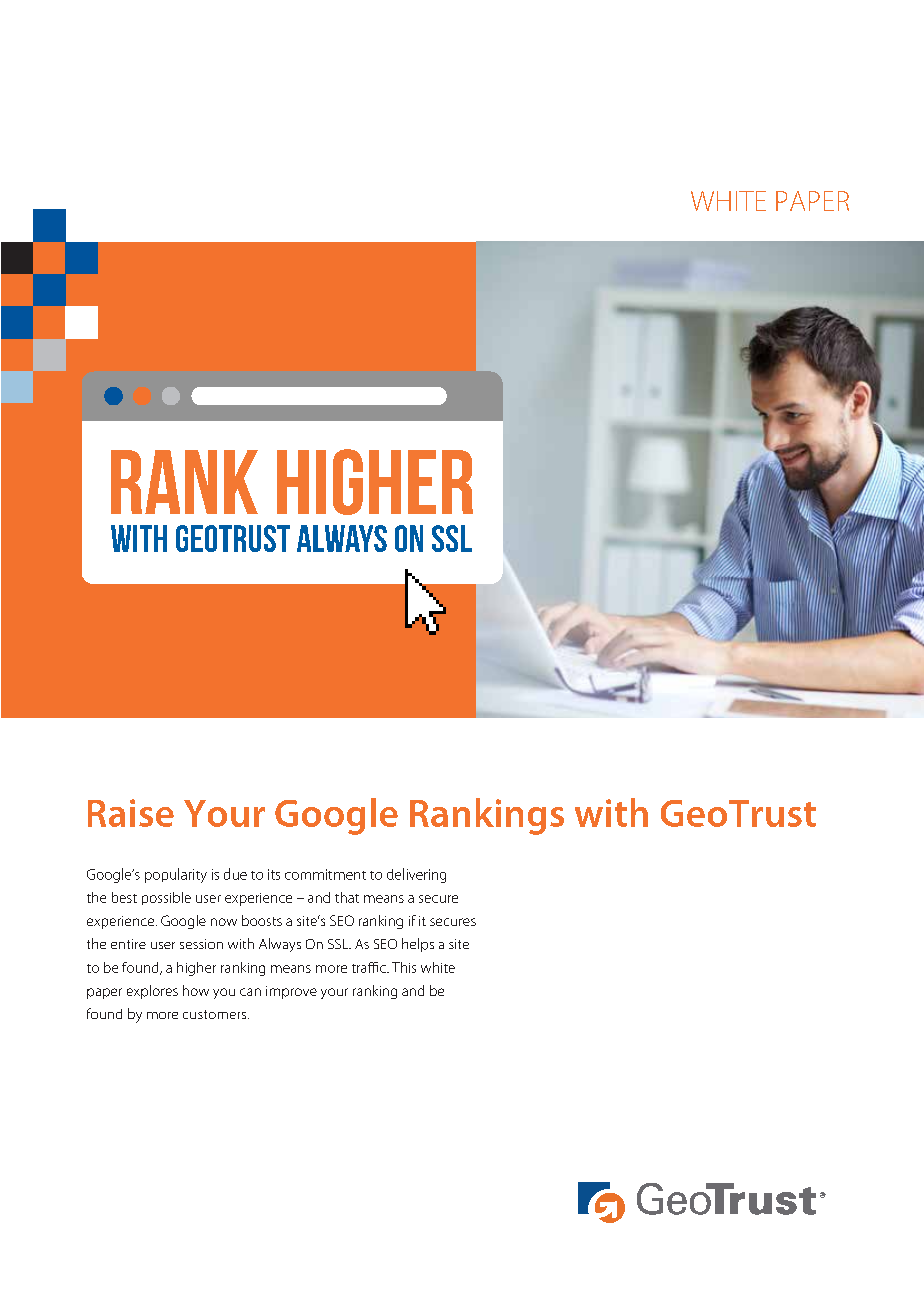 This image has width=924, height=1308. What do you see at coordinates (131, 813) in the image?
I see `Raise` at bounding box center [131, 813].
